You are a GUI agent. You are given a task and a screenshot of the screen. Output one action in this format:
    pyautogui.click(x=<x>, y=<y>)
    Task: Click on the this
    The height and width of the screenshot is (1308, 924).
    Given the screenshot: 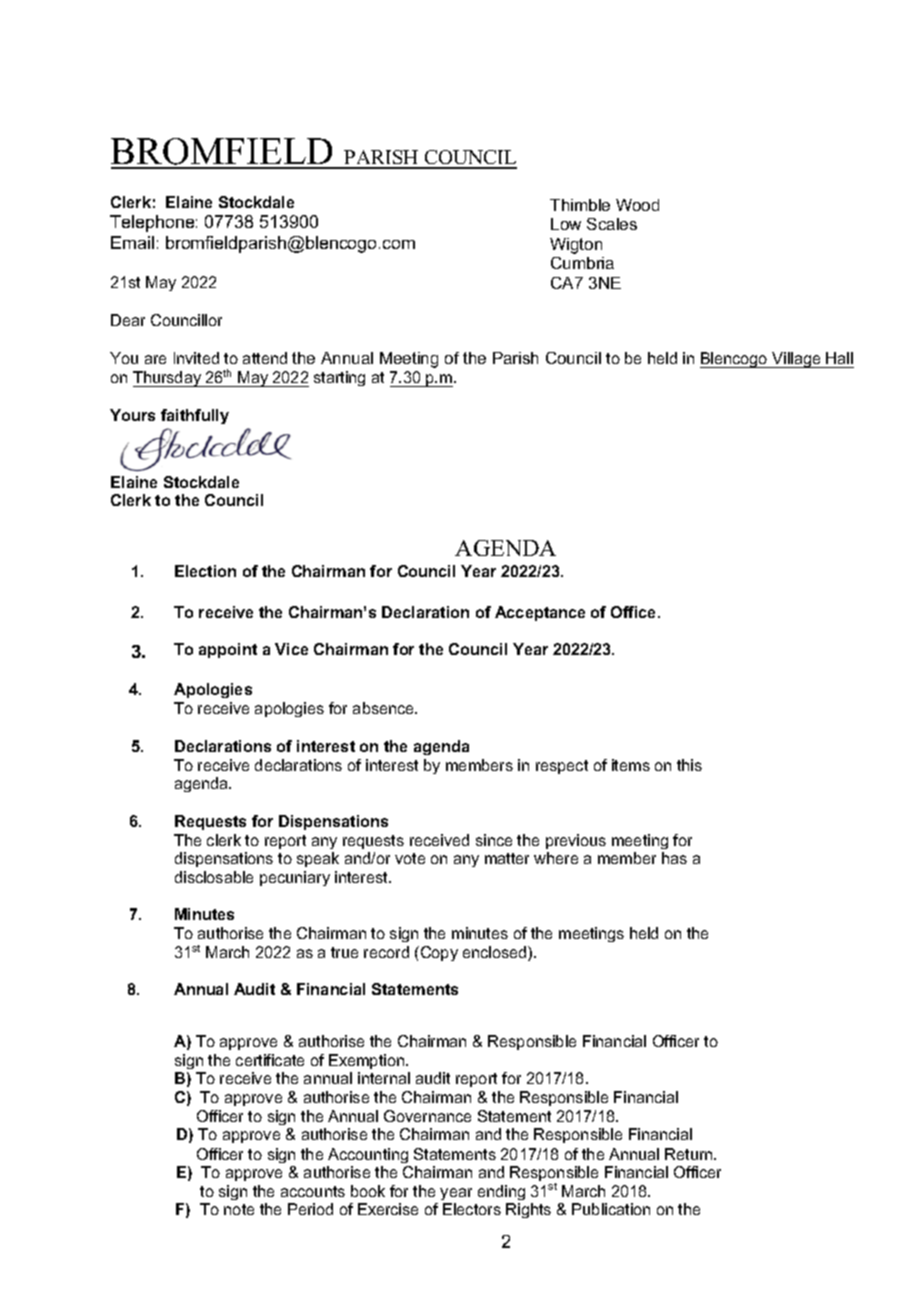 What is the action you would take?
    pyautogui.click(x=689, y=765)
